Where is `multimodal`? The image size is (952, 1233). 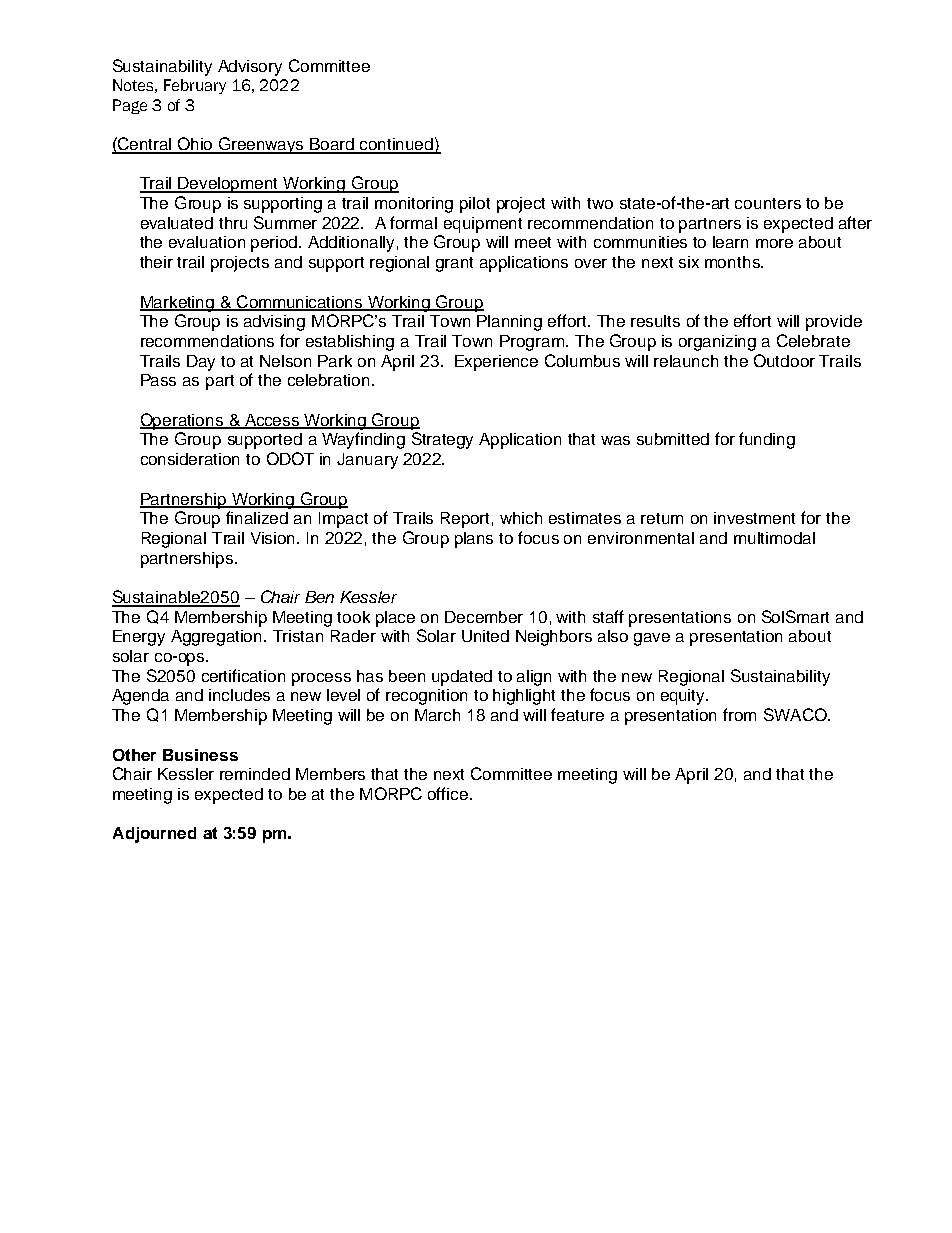
multimodal is located at coordinates (774, 538).
